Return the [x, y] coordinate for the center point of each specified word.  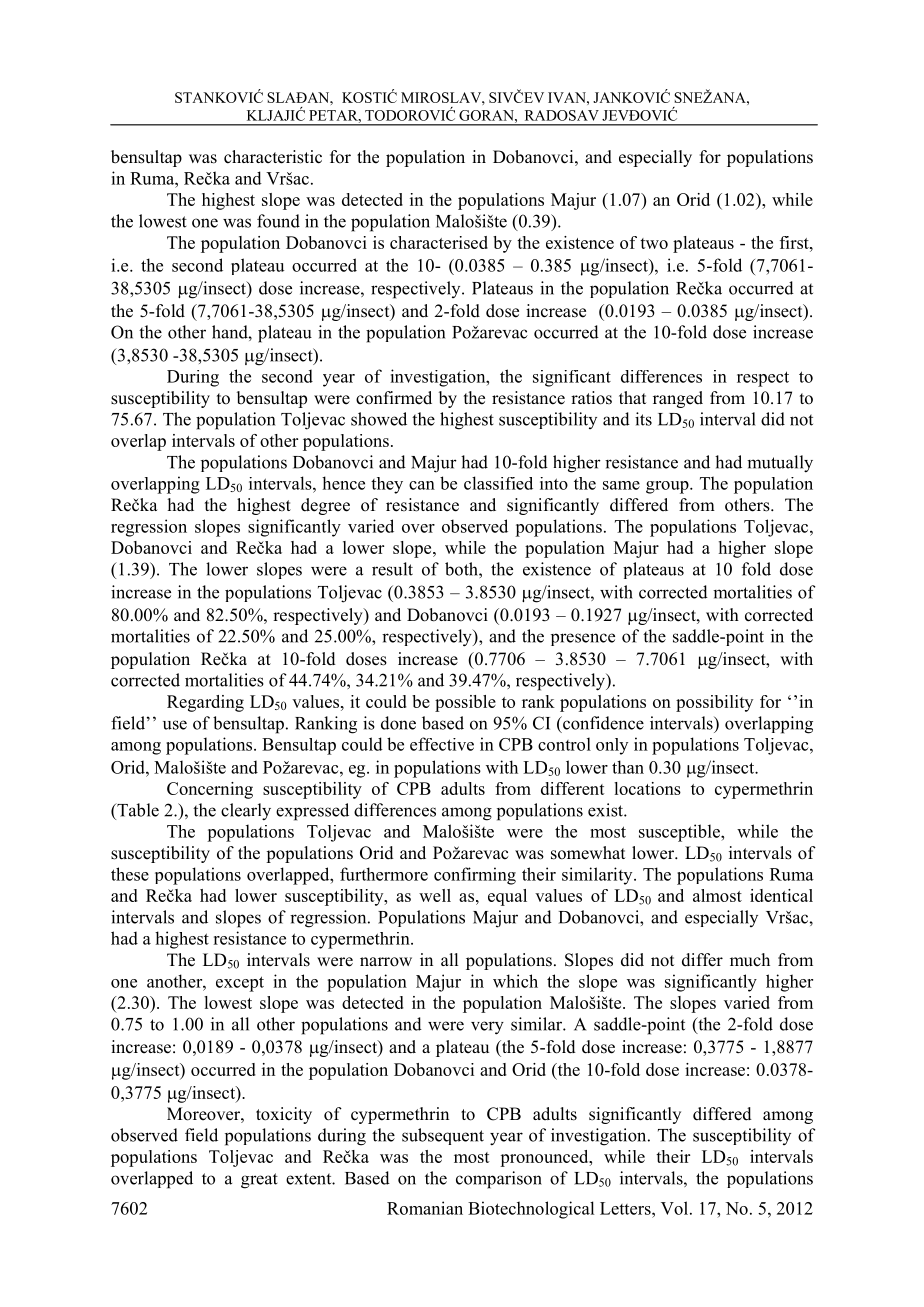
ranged [678, 399]
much [750, 959]
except [240, 984]
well [435, 895]
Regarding [205, 703]
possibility [714, 703]
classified [498, 483]
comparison [499, 1180]
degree [325, 506]
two [654, 243]
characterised [439, 242]
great [259, 1181]
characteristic [273, 157]
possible [465, 703]
